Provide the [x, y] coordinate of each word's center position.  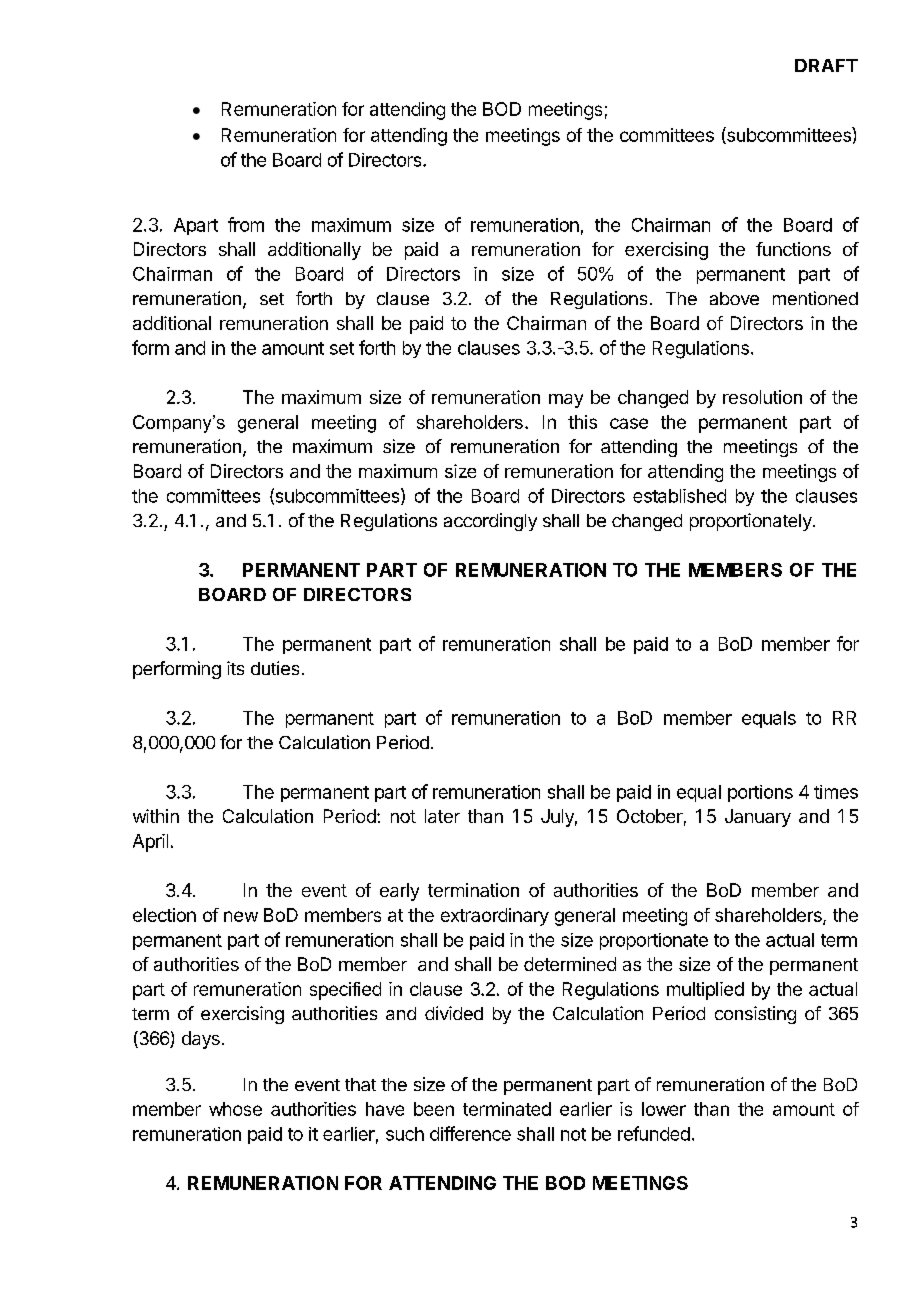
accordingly [490, 522]
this [582, 422]
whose [235, 1109]
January [758, 818]
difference [470, 1133]
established [679, 496]
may [566, 401]
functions [793, 249]
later [442, 816]
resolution [762, 397]
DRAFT [826, 65]
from [246, 224]
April [150, 843]
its [235, 668]
